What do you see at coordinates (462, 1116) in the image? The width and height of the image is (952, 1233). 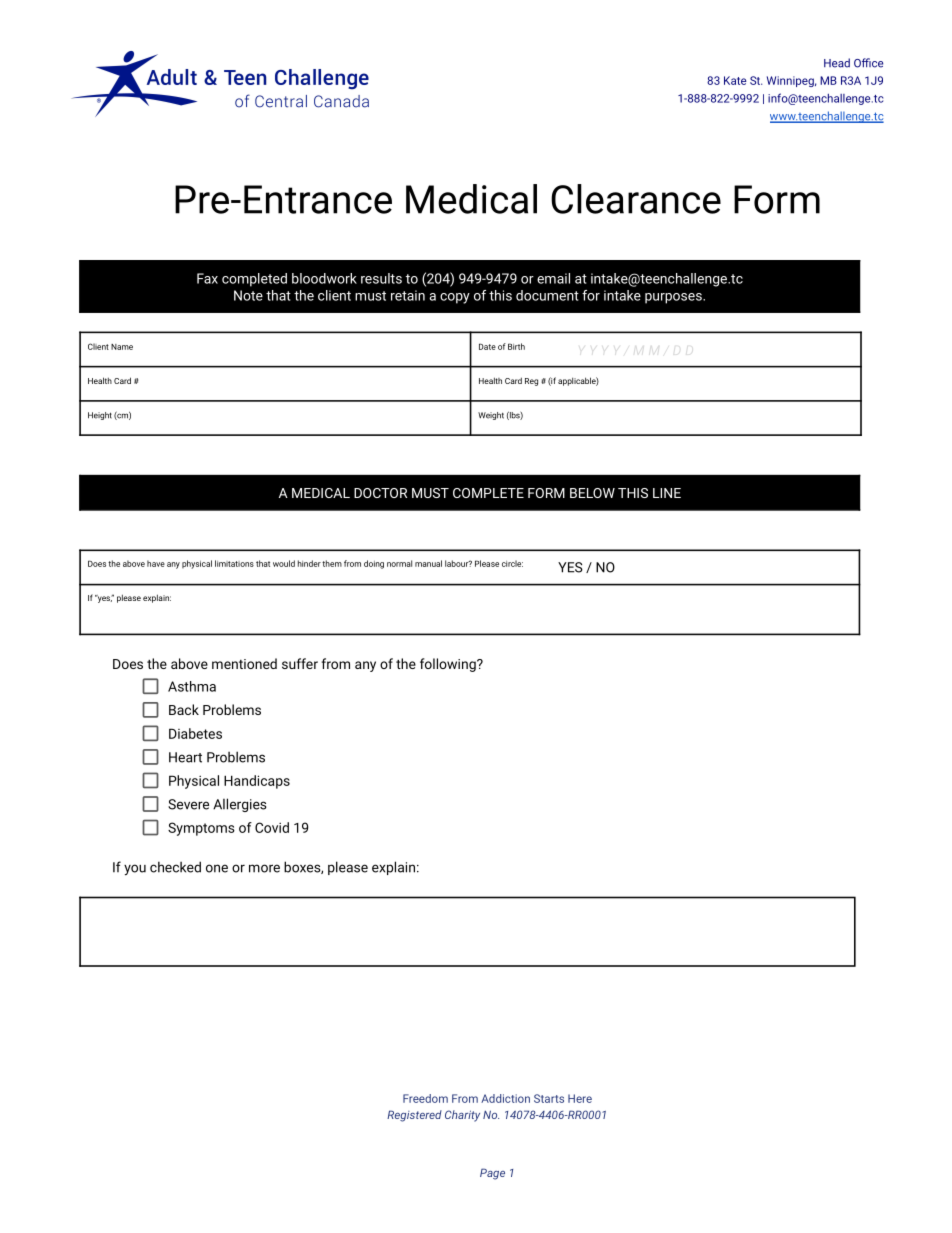 I see `Charity` at bounding box center [462, 1116].
